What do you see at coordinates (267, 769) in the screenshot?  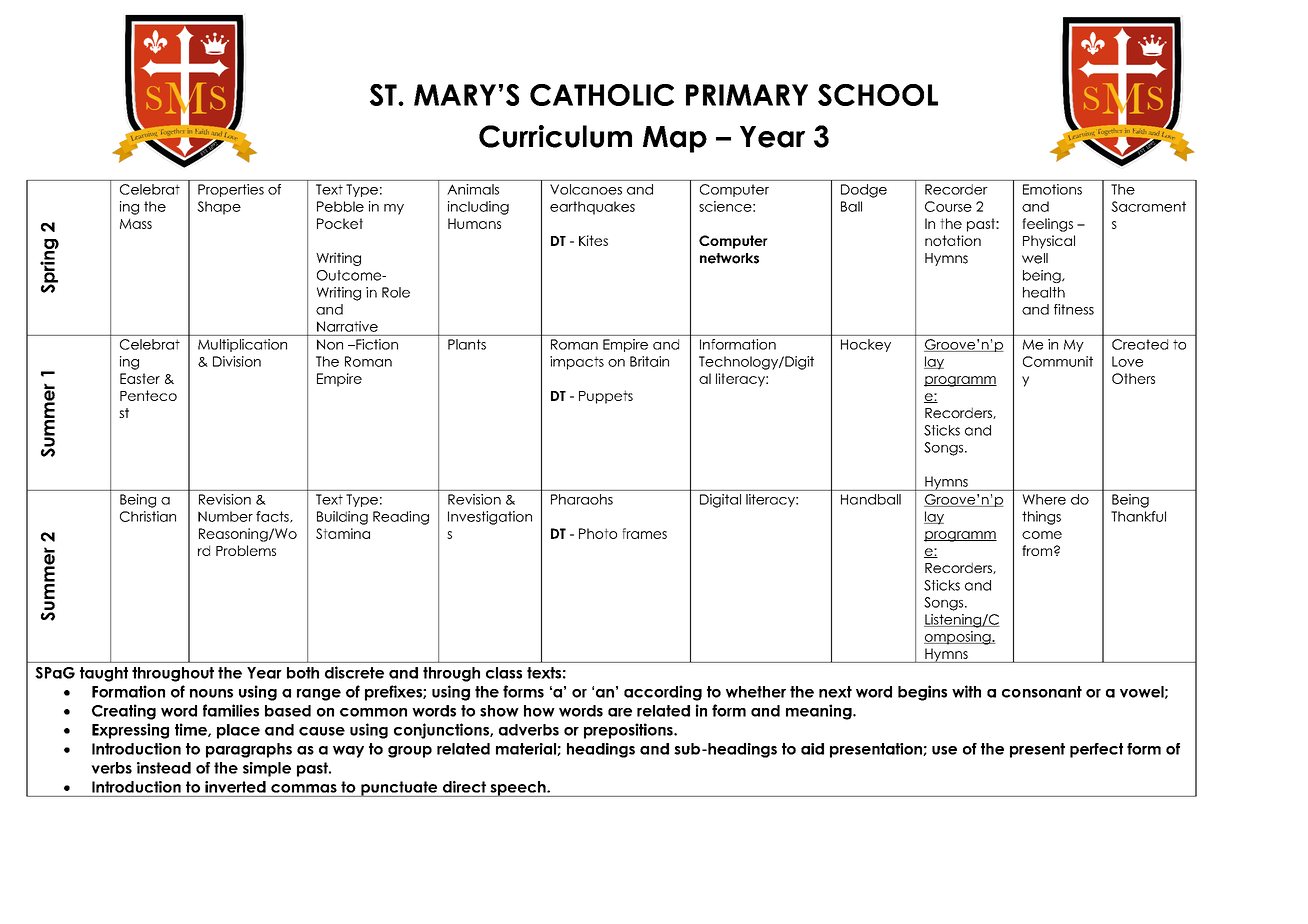 I see `simple` at bounding box center [267, 769].
